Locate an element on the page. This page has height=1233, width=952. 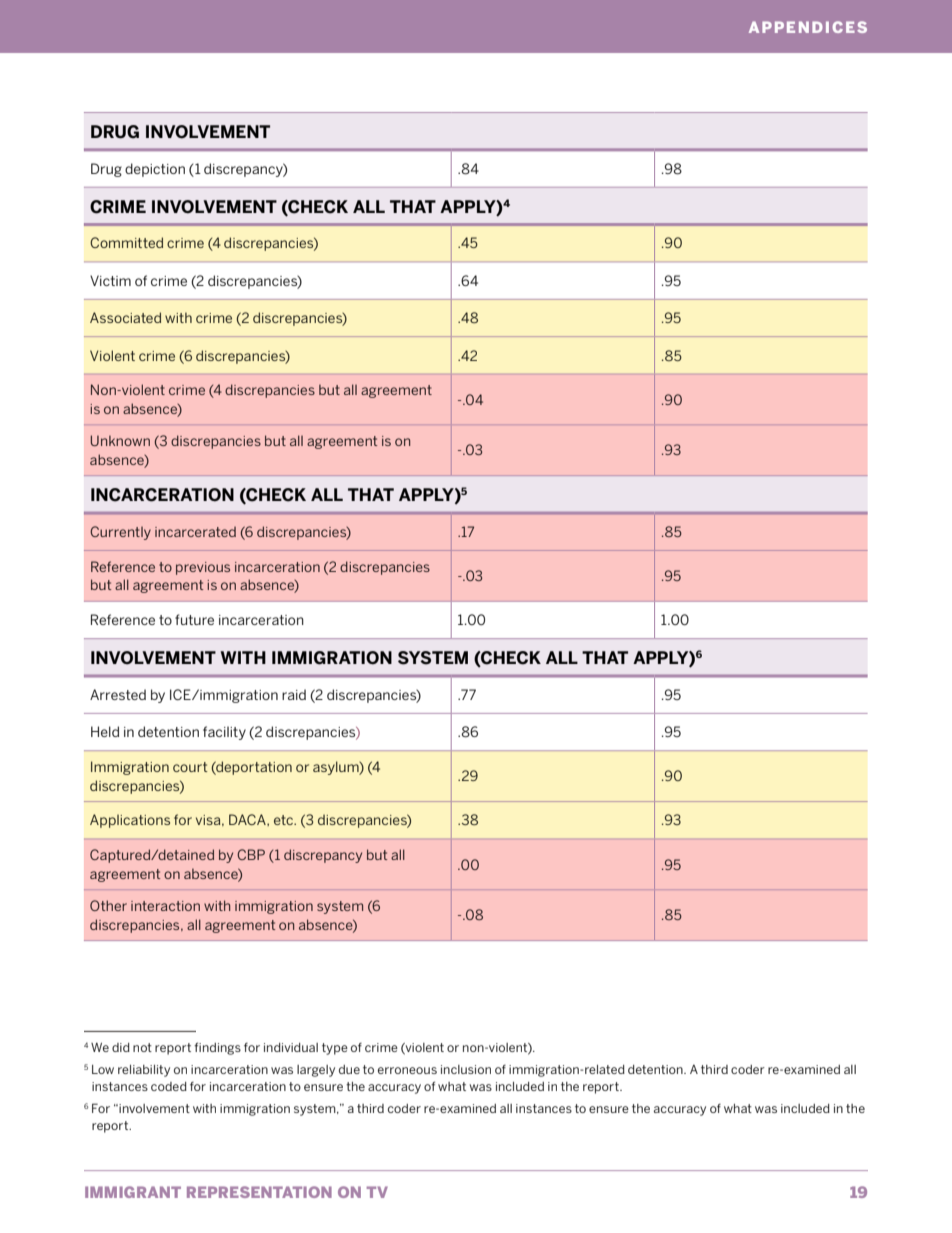
Associated is located at coordinates (125, 317).
